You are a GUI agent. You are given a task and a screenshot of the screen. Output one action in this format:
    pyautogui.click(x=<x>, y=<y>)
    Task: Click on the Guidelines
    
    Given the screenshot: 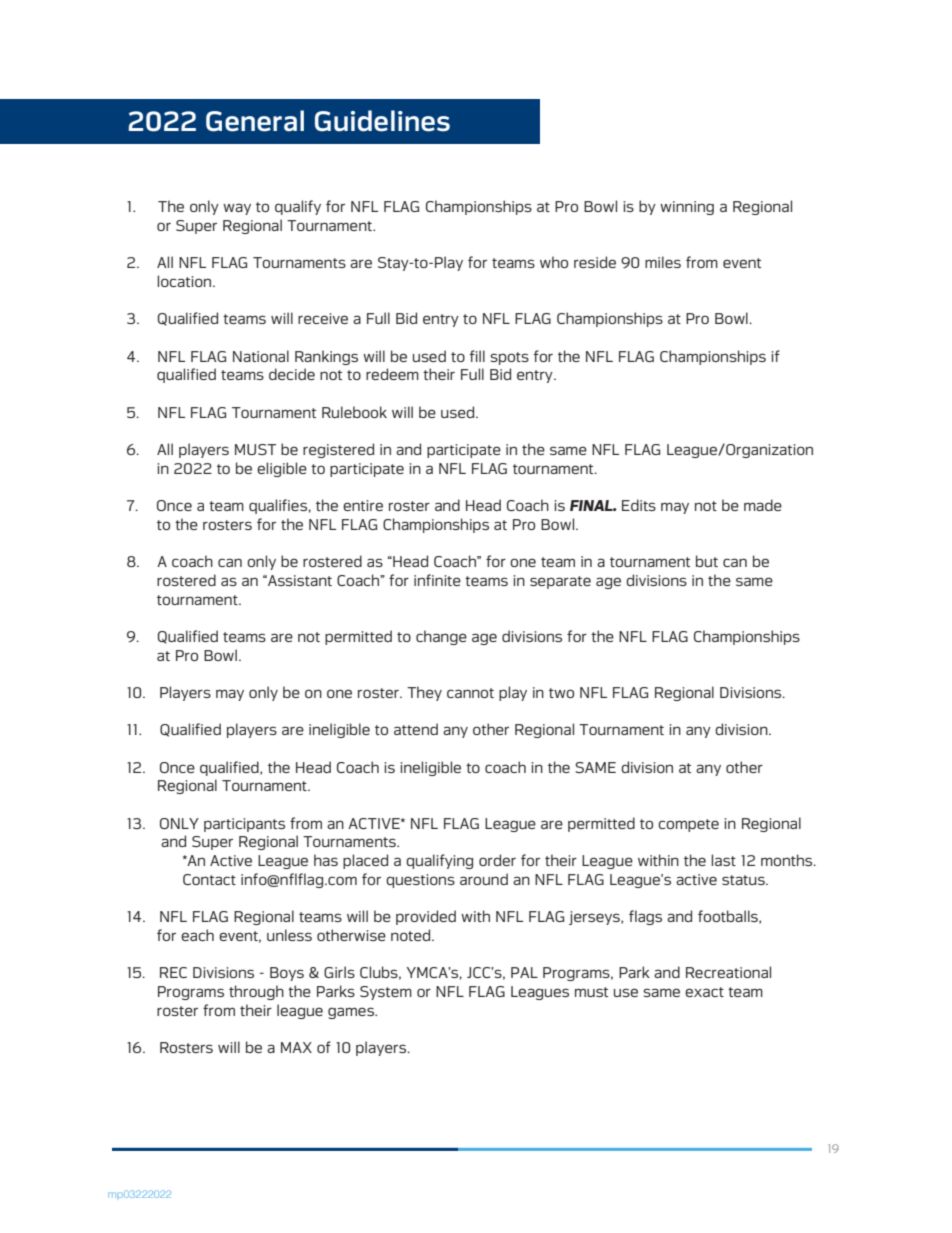 What is the action you would take?
    pyautogui.click(x=382, y=121)
